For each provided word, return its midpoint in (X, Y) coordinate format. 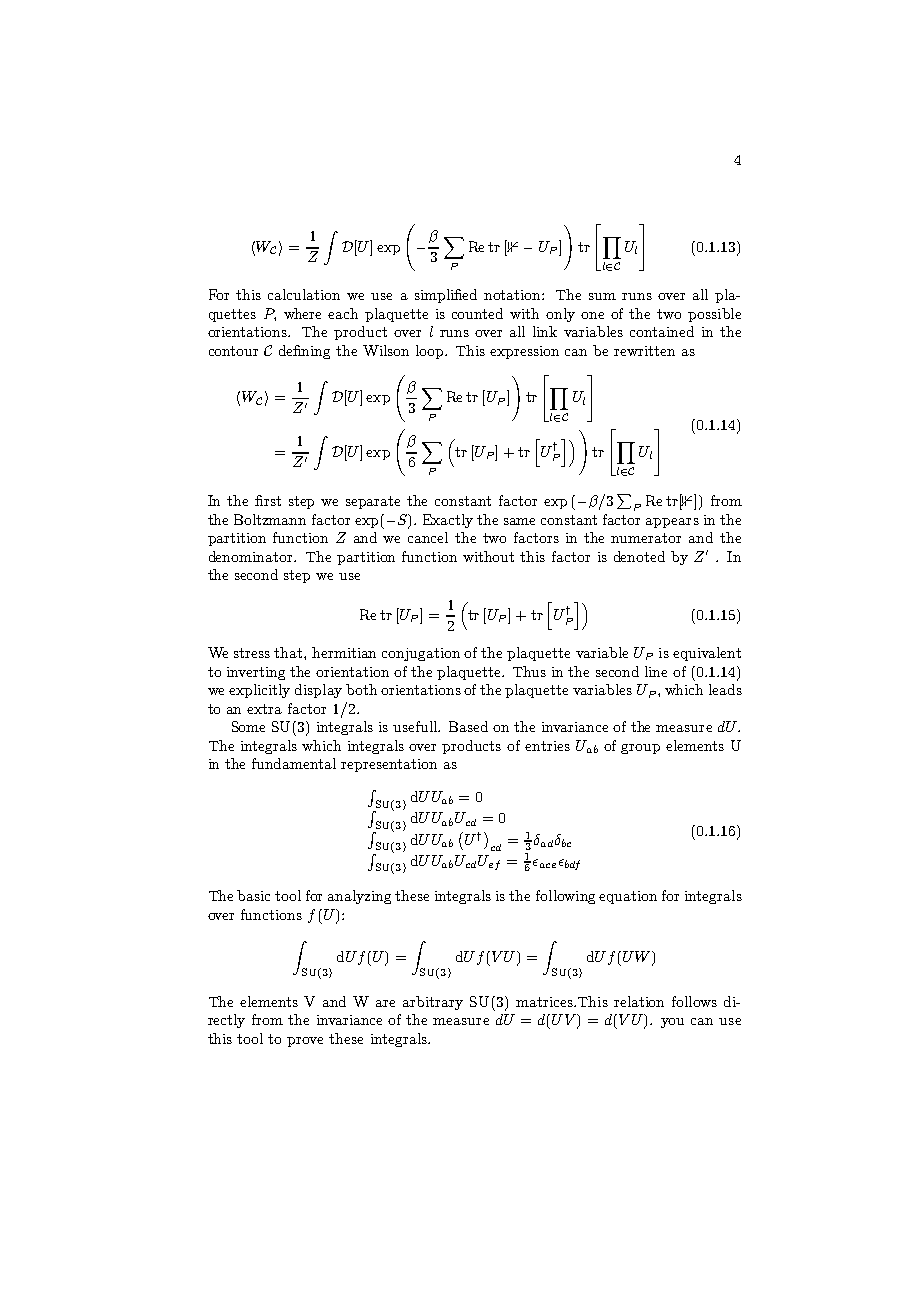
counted (477, 313)
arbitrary (433, 1003)
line (656, 671)
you (672, 1023)
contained (662, 331)
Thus (529, 671)
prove (305, 1042)
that (289, 652)
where (302, 313)
